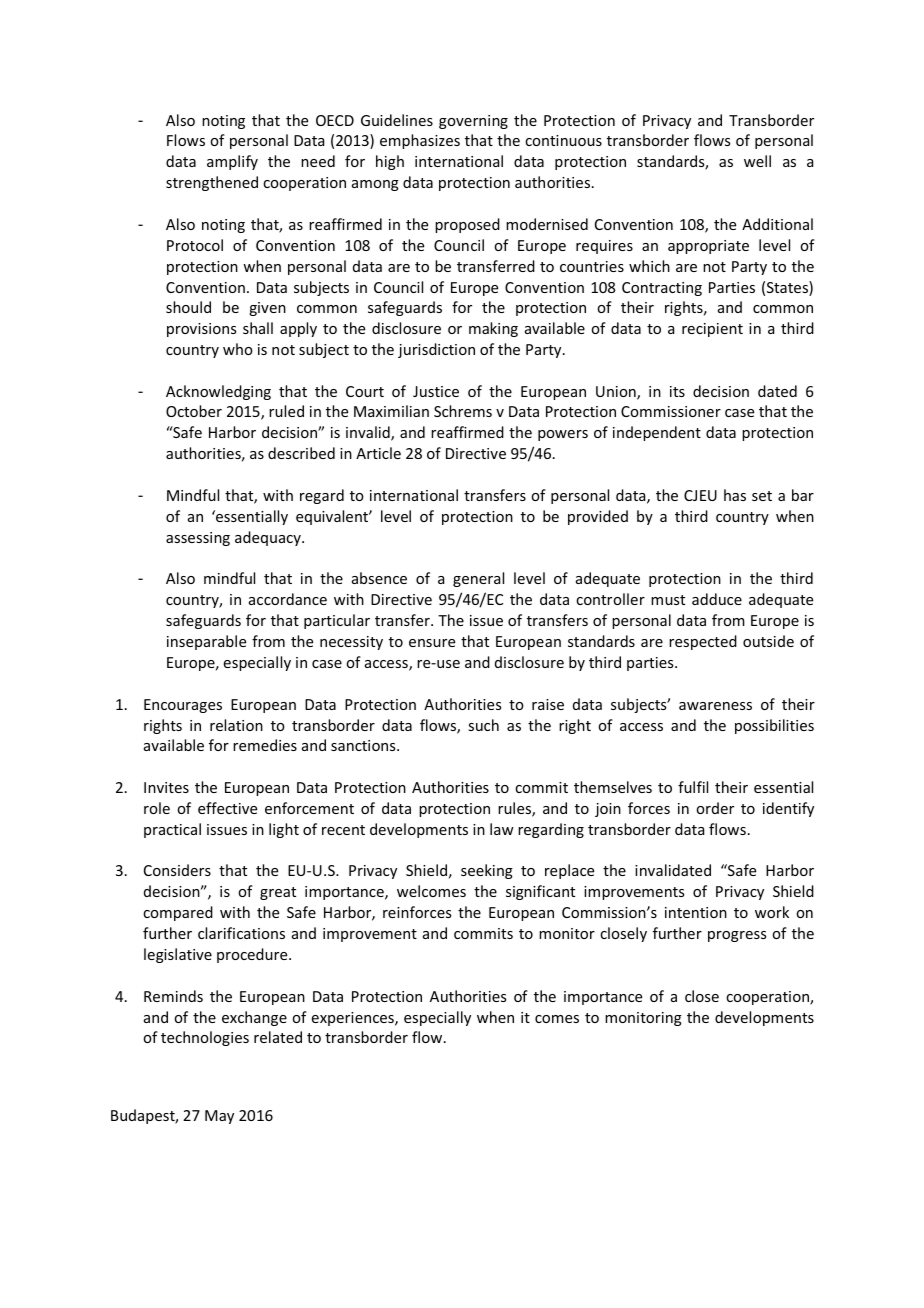 Image resolution: width=924 pixels, height=1308 pixels. I want to click on inseparable, so click(206, 642).
